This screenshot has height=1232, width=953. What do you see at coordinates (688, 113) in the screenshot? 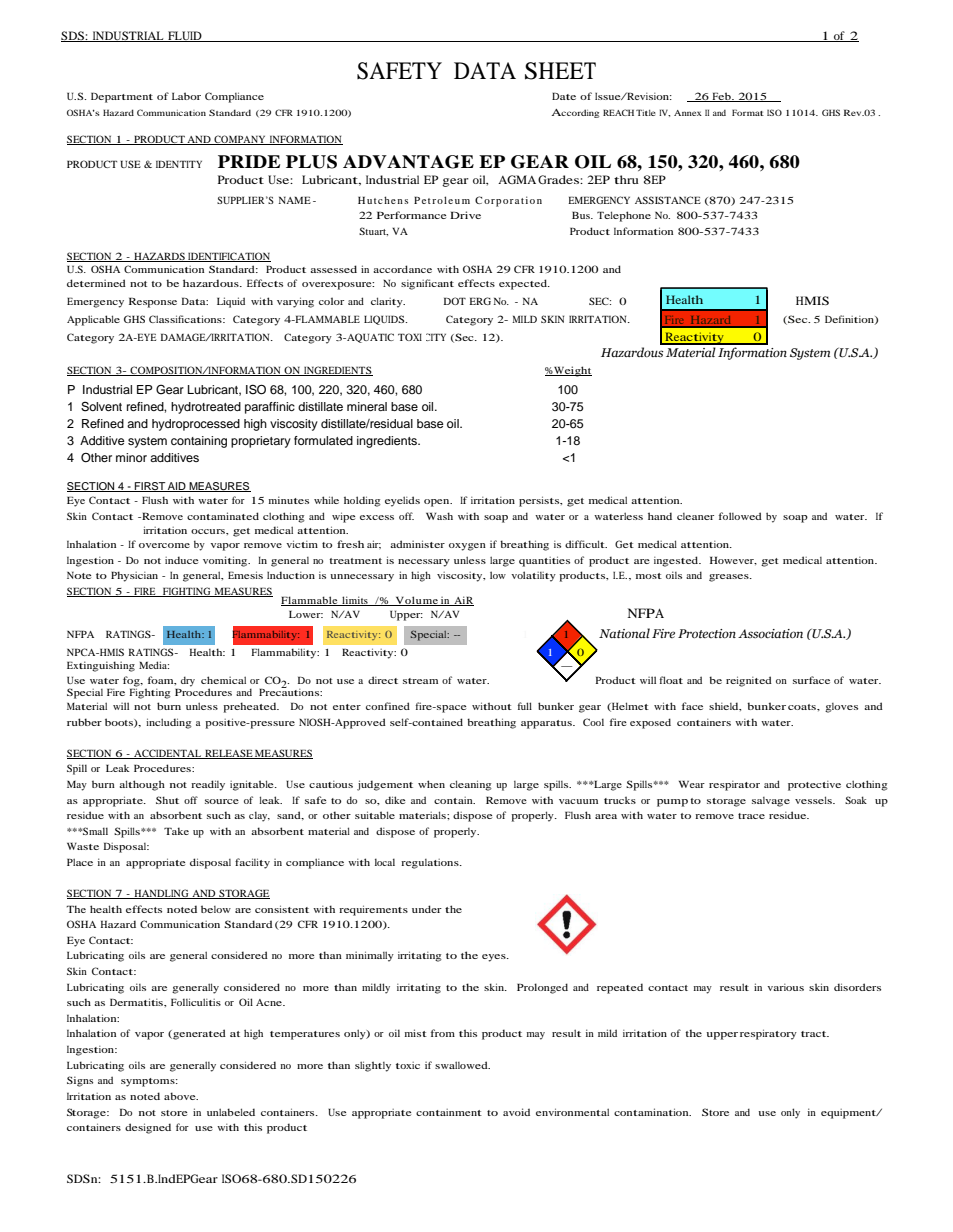
I see `Annex` at bounding box center [688, 113].
